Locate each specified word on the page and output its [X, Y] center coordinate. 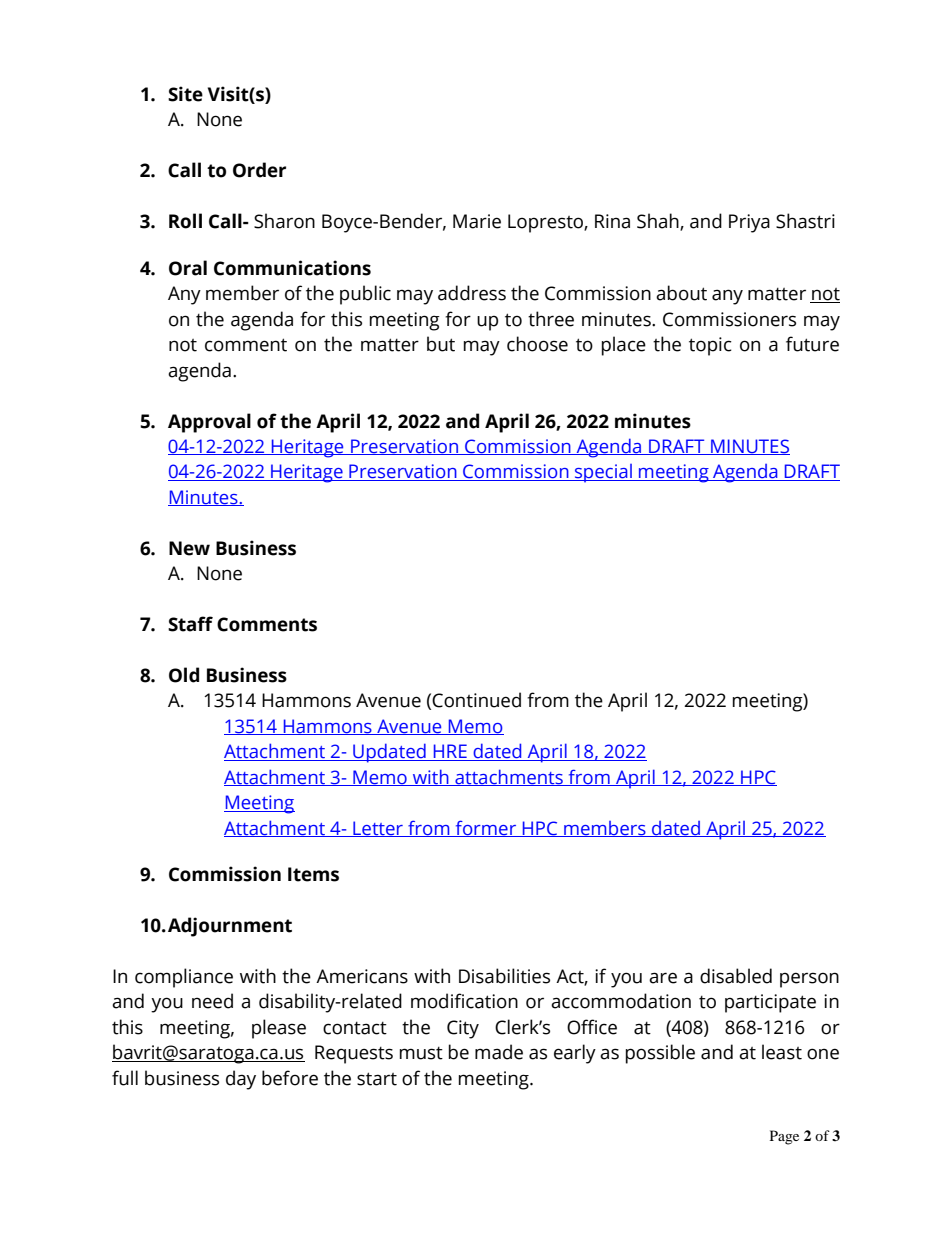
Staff [190, 624]
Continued [476, 700]
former [485, 828]
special [603, 473]
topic [710, 346]
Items [313, 874]
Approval [209, 423]
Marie [477, 221]
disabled [736, 976]
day [241, 1080]
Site [185, 94]
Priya [749, 223]
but [441, 344]
